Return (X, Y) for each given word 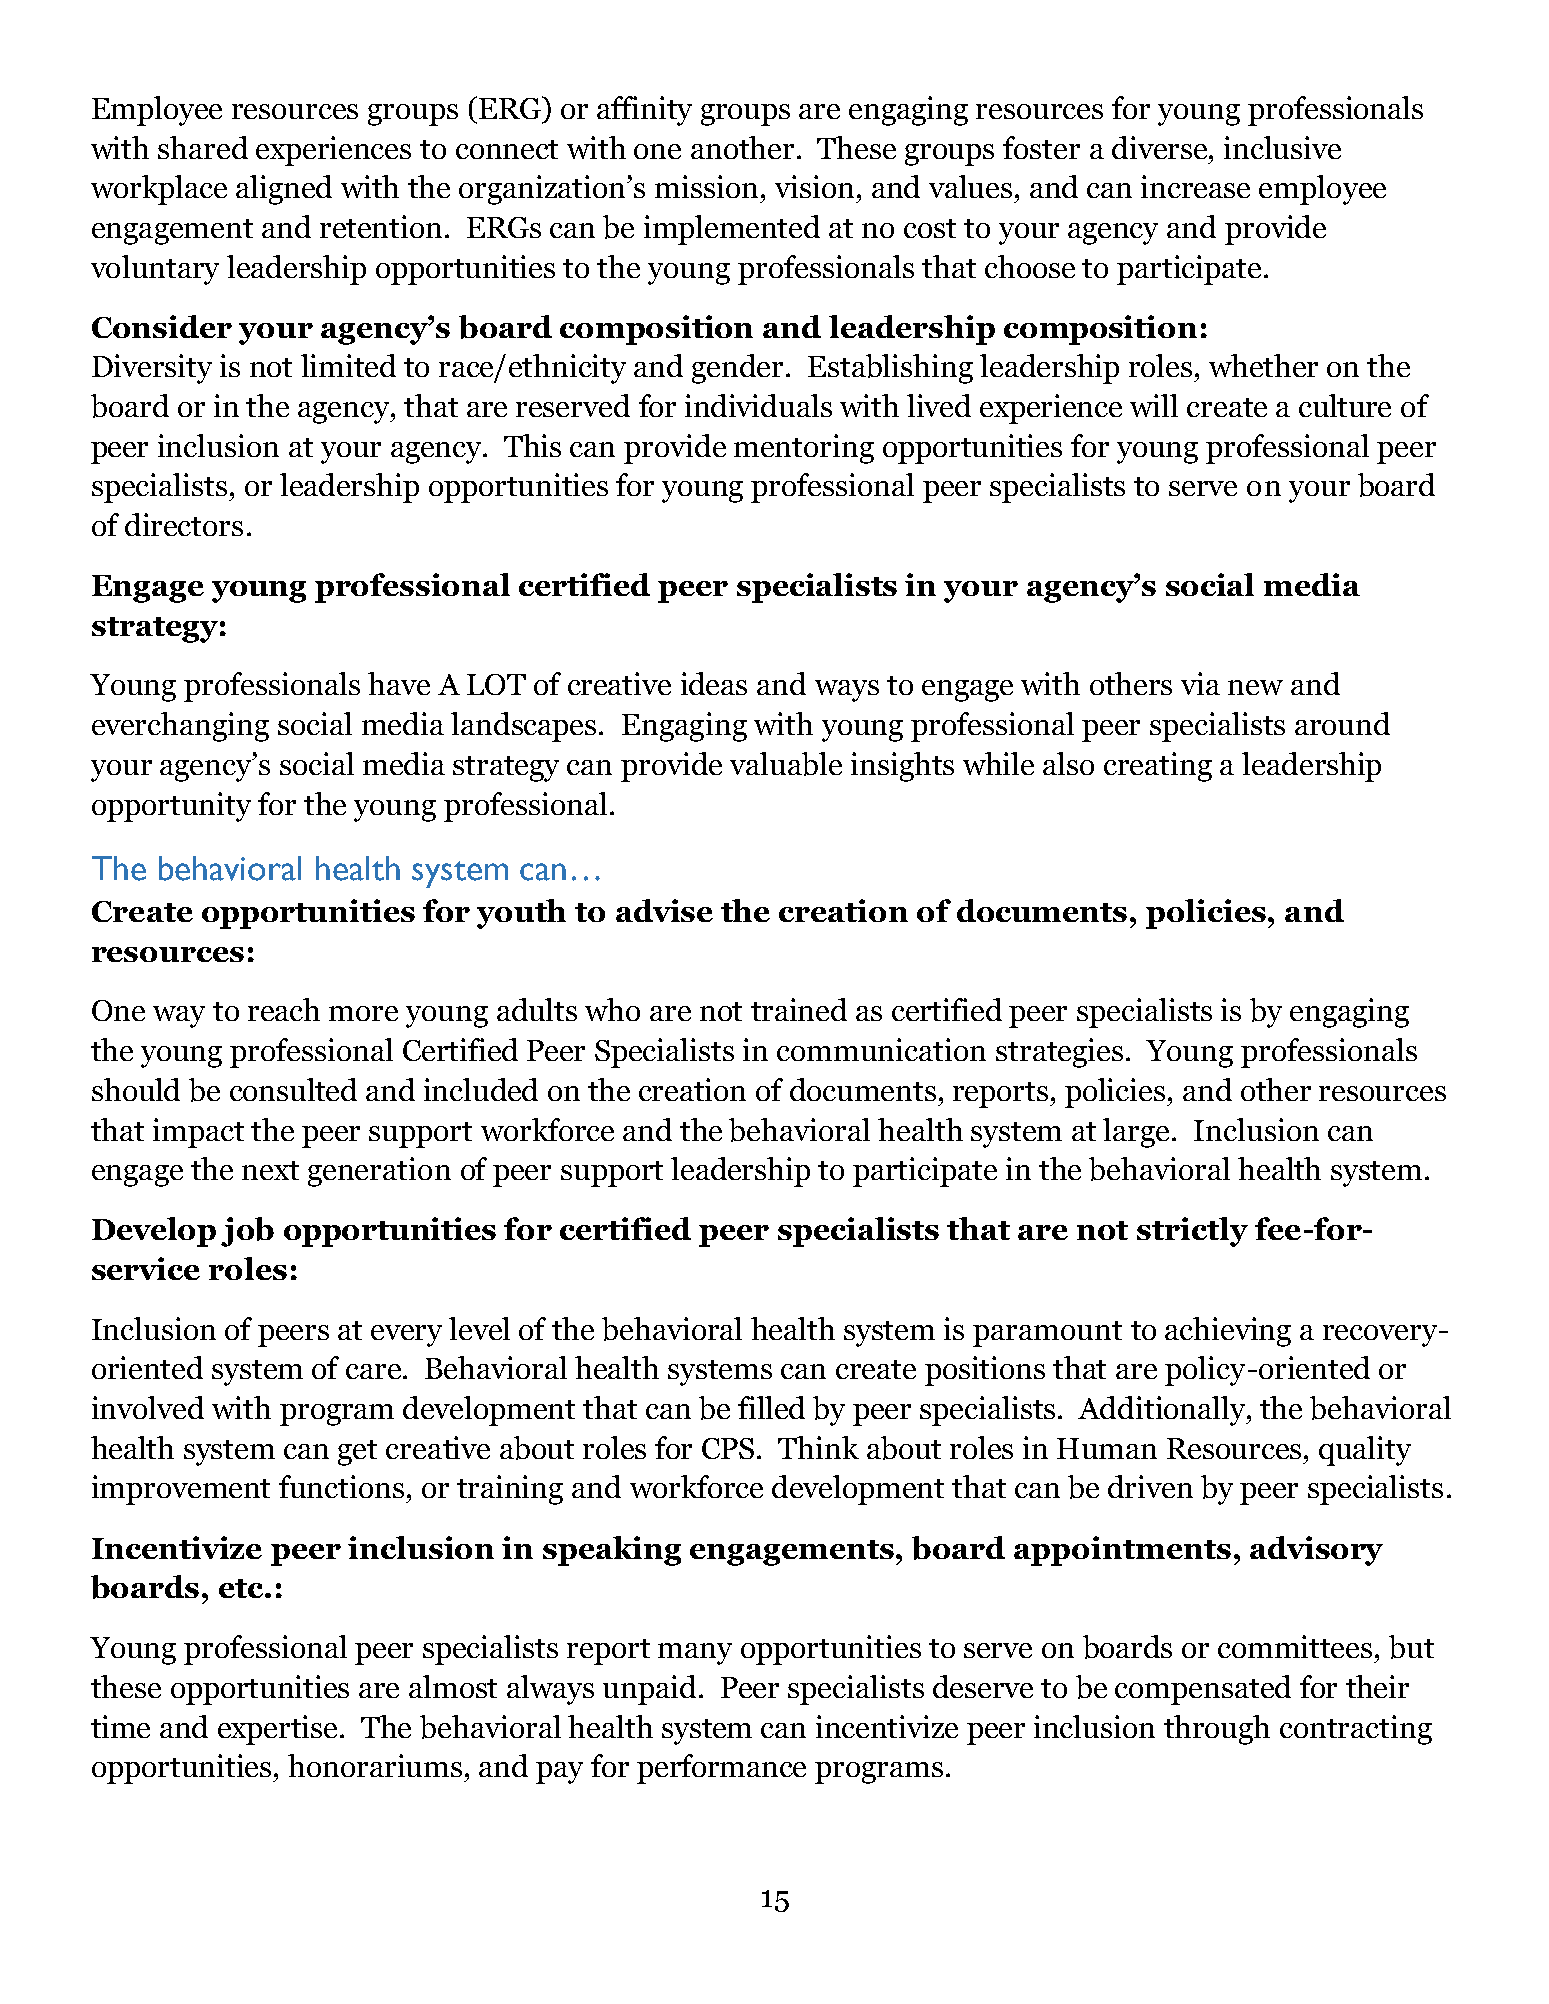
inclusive (1282, 147)
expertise (279, 1730)
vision (816, 186)
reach (284, 1009)
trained (799, 1009)
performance (721, 1769)
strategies (1059, 1053)
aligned (284, 190)
